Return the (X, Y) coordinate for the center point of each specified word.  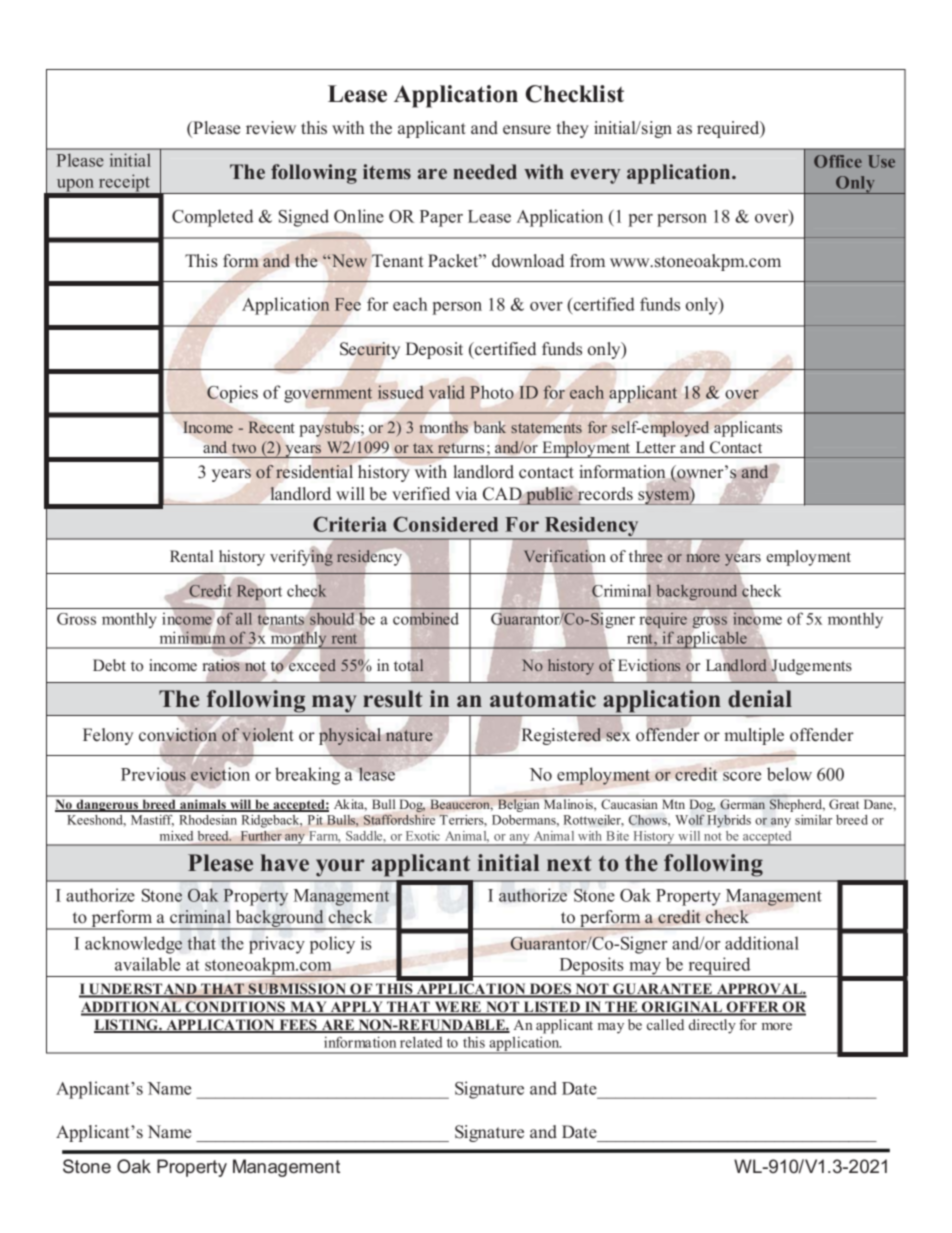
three (647, 556)
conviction (178, 735)
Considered (445, 524)
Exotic (423, 836)
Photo (492, 392)
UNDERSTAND (143, 990)
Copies (232, 394)
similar (813, 820)
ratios (221, 665)
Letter (656, 447)
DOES (550, 990)
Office (838, 161)
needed (485, 172)
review (271, 128)
